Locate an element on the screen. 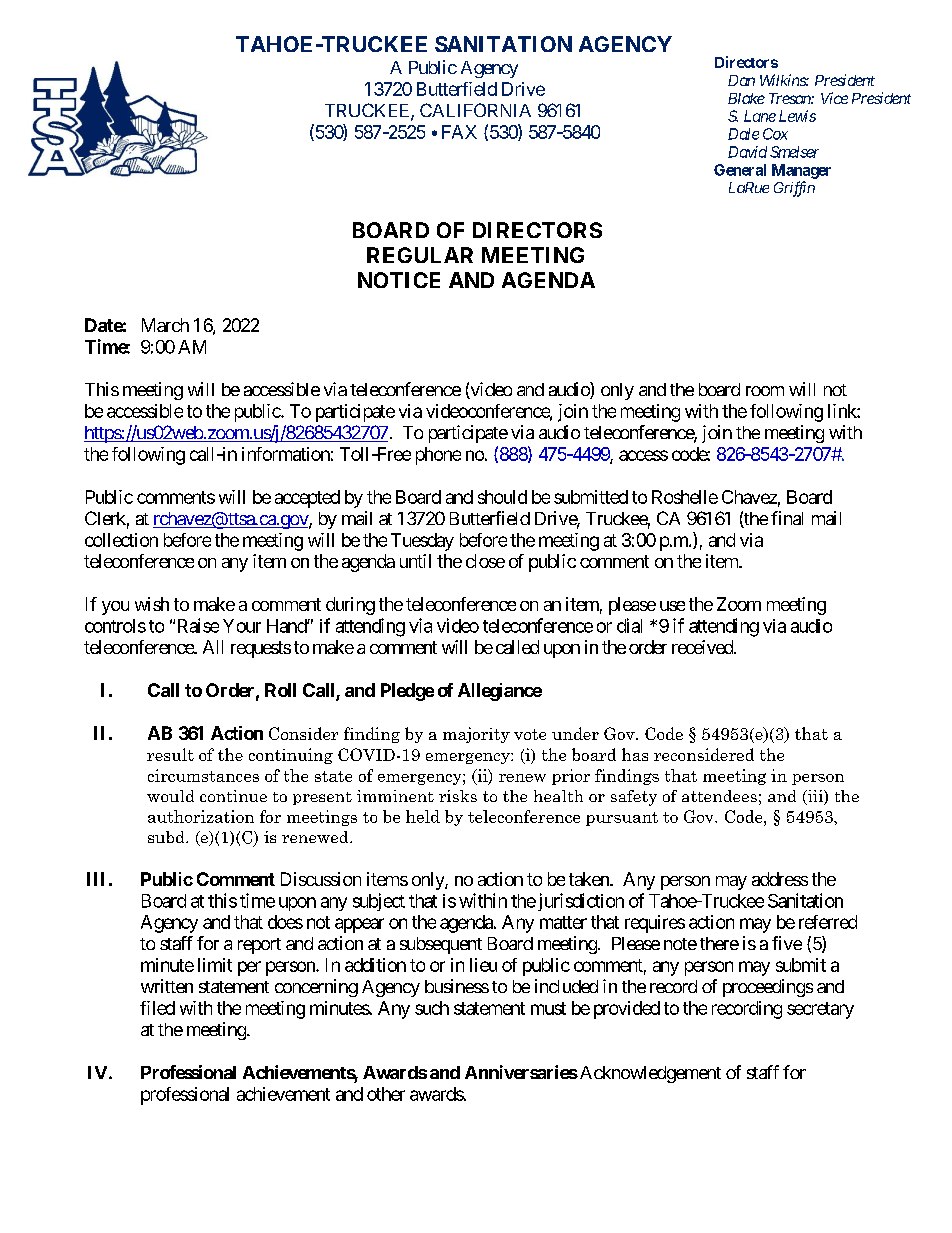  until is located at coordinates (415, 561).
